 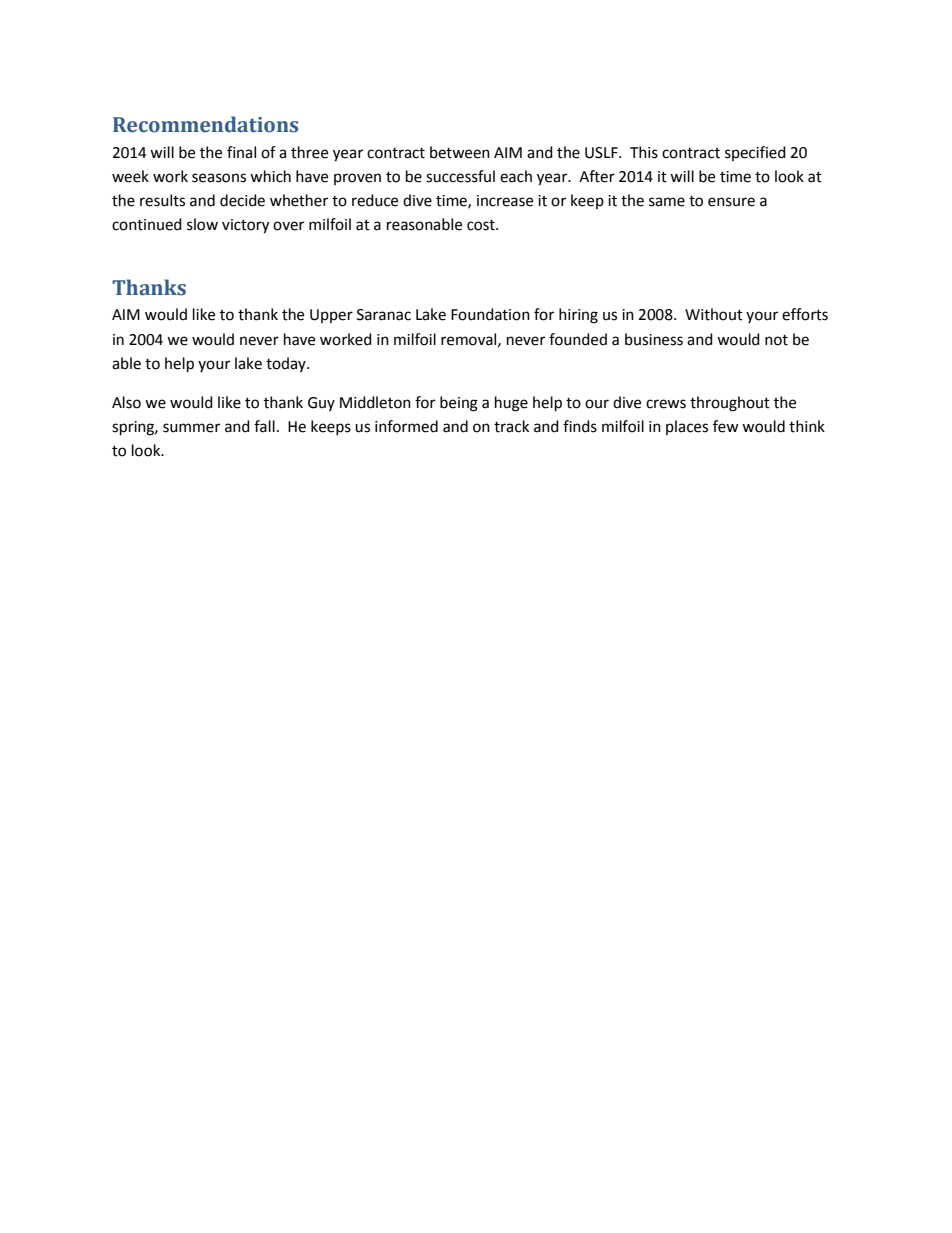 What do you see at coordinates (490, 314) in the screenshot?
I see `Foundation` at bounding box center [490, 314].
